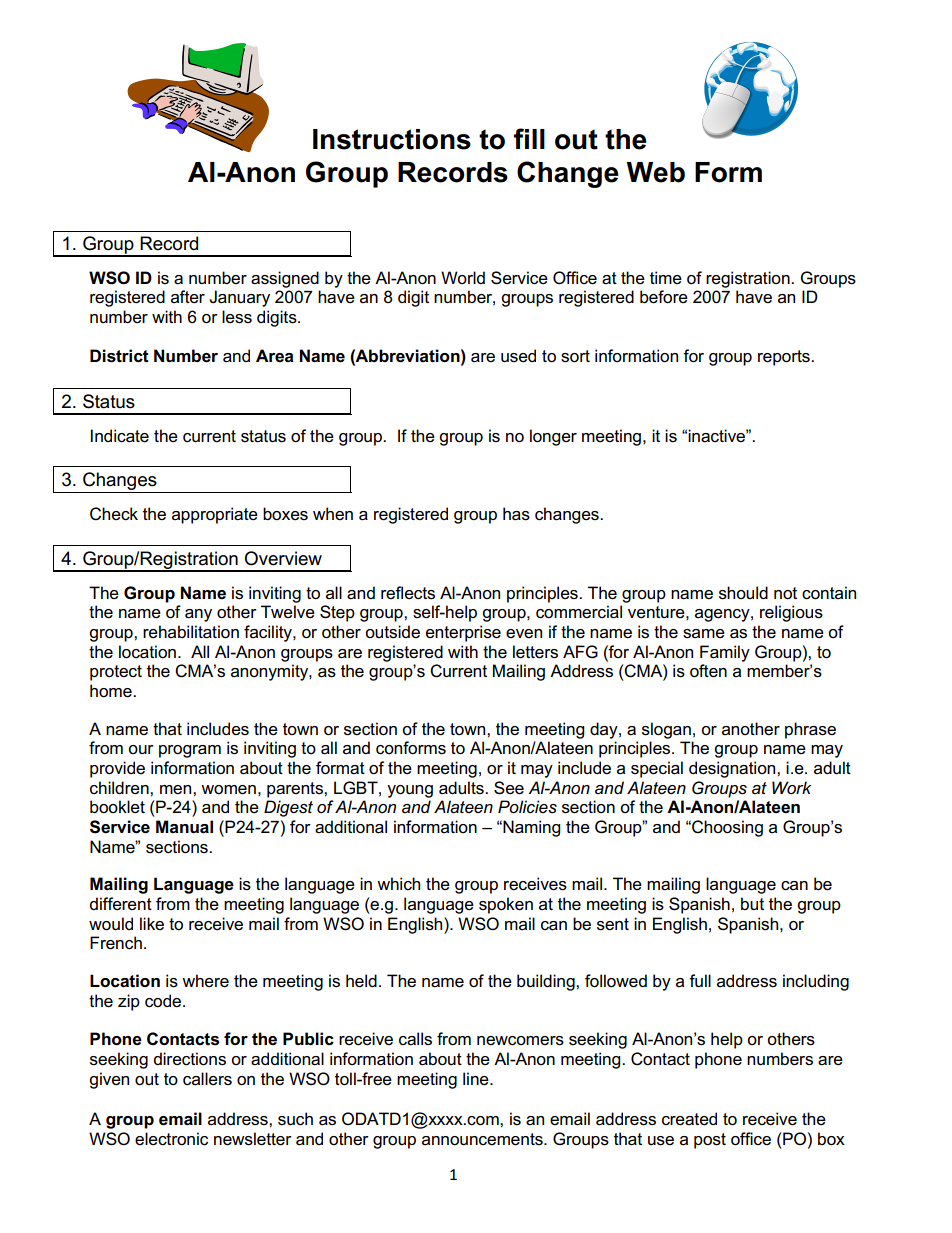 This document has height=1233, width=952. What do you see at coordinates (285, 279) in the document?
I see `assigned` at bounding box center [285, 279].
